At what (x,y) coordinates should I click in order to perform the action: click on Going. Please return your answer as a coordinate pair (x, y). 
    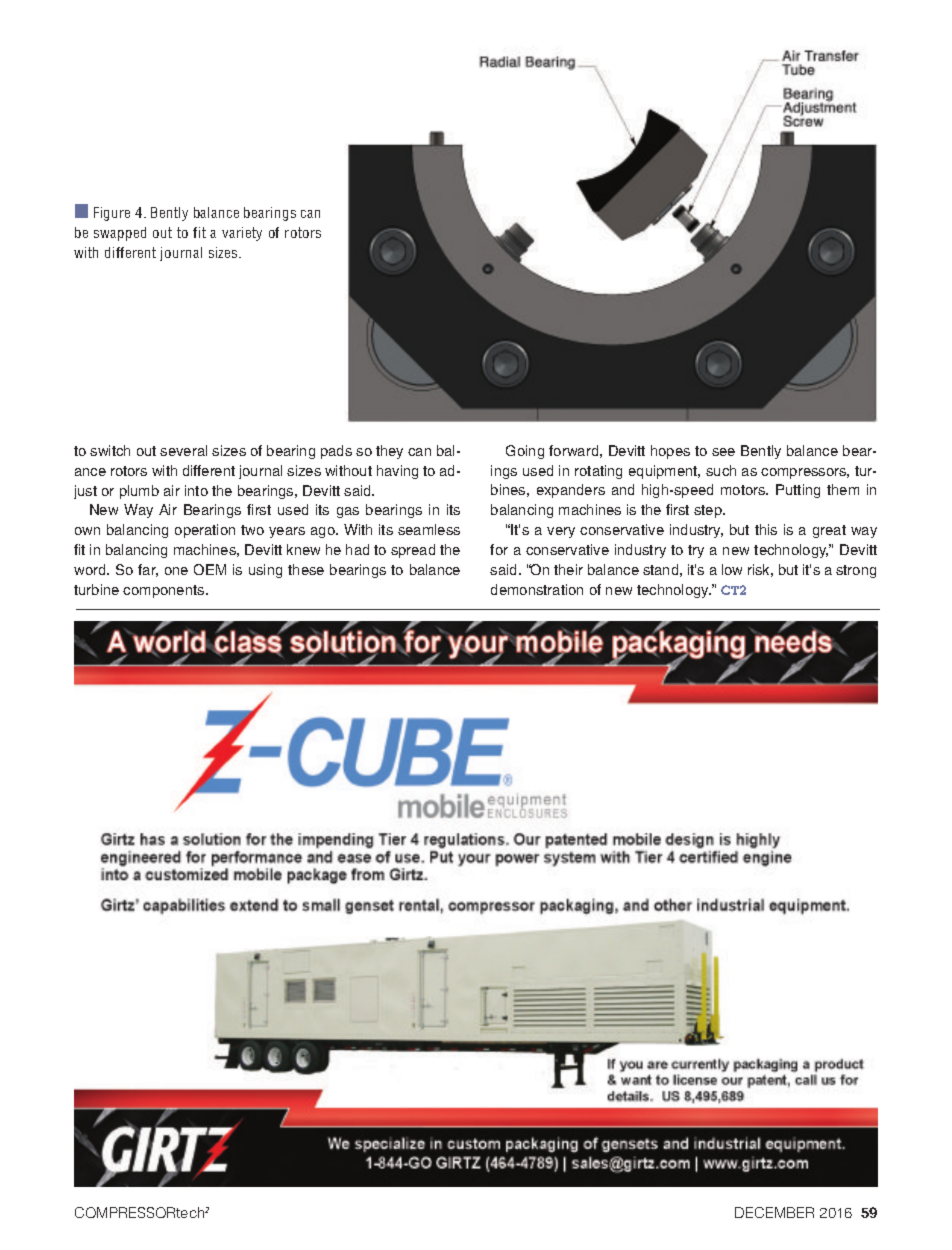
    Looking at the image, I should click on (525, 452).
